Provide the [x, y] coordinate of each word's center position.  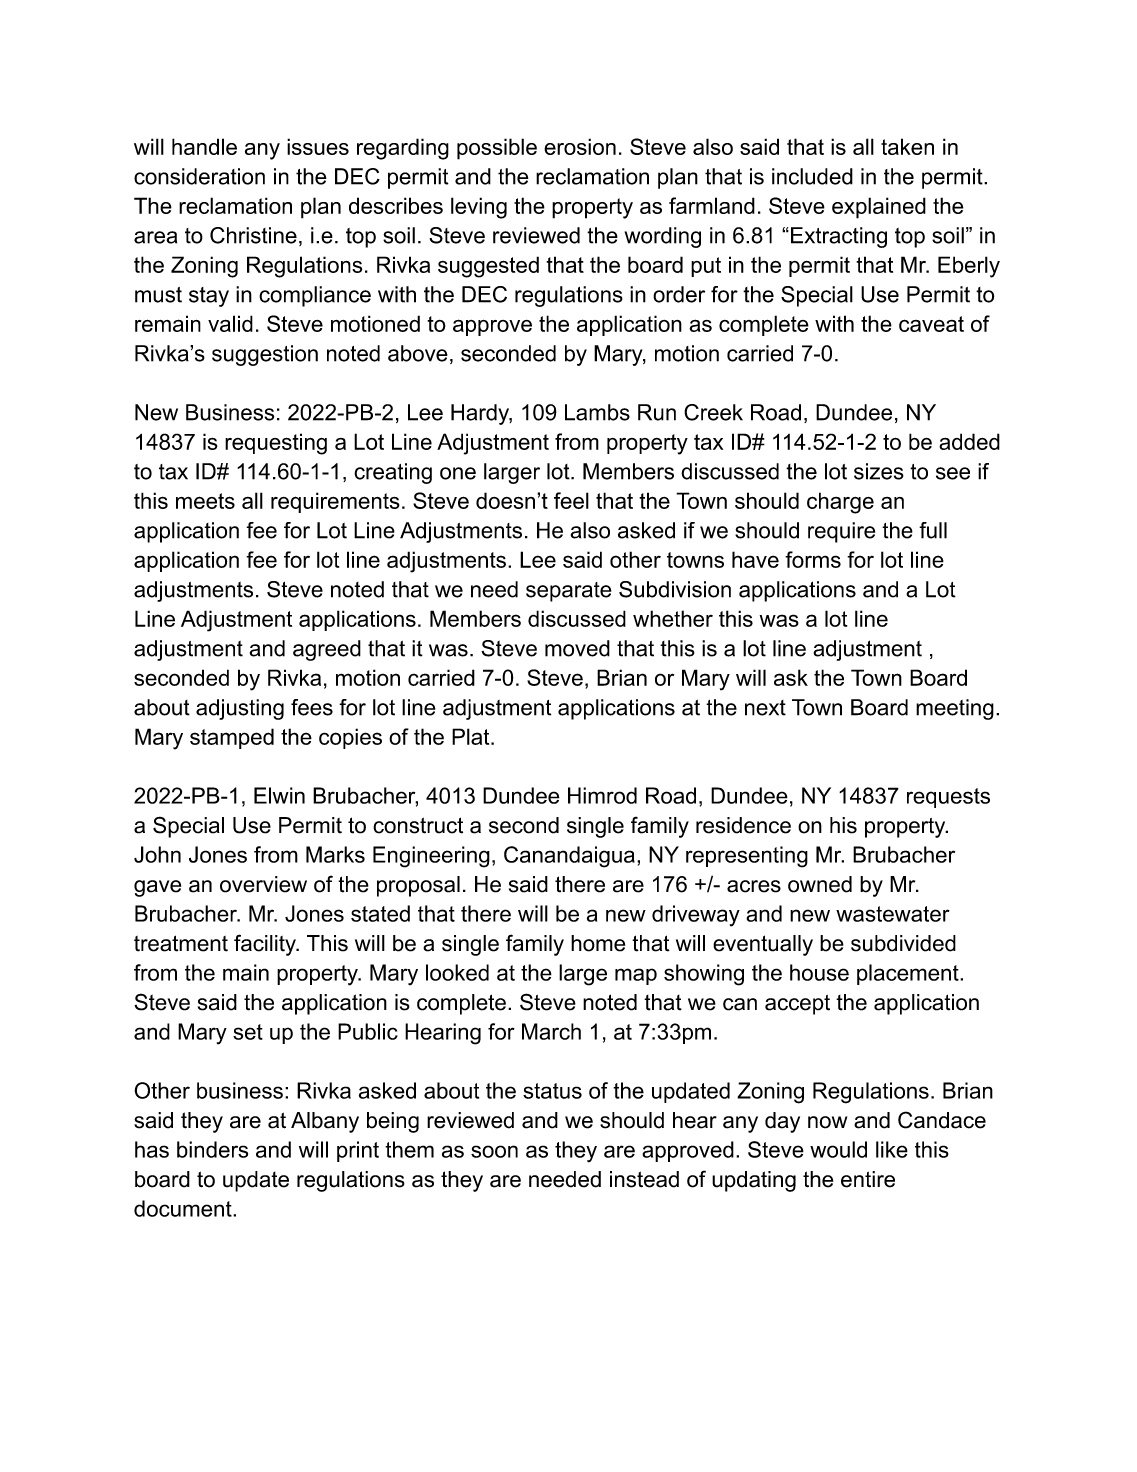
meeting [955, 709]
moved [577, 648]
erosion [580, 146]
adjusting [240, 709]
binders [212, 1149]
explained [879, 208]
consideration [199, 176]
